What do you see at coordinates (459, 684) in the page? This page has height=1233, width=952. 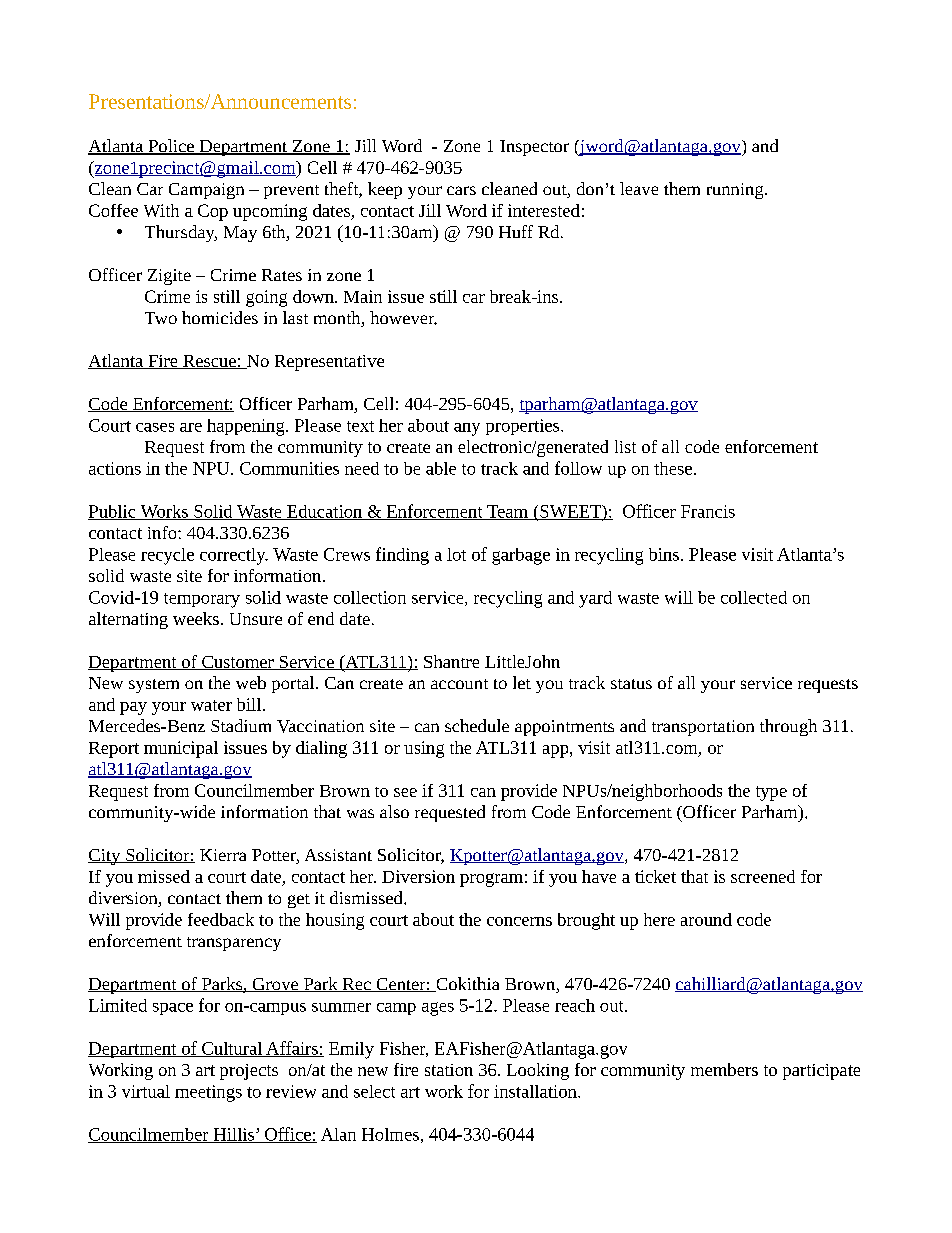 I see `account` at bounding box center [459, 684].
